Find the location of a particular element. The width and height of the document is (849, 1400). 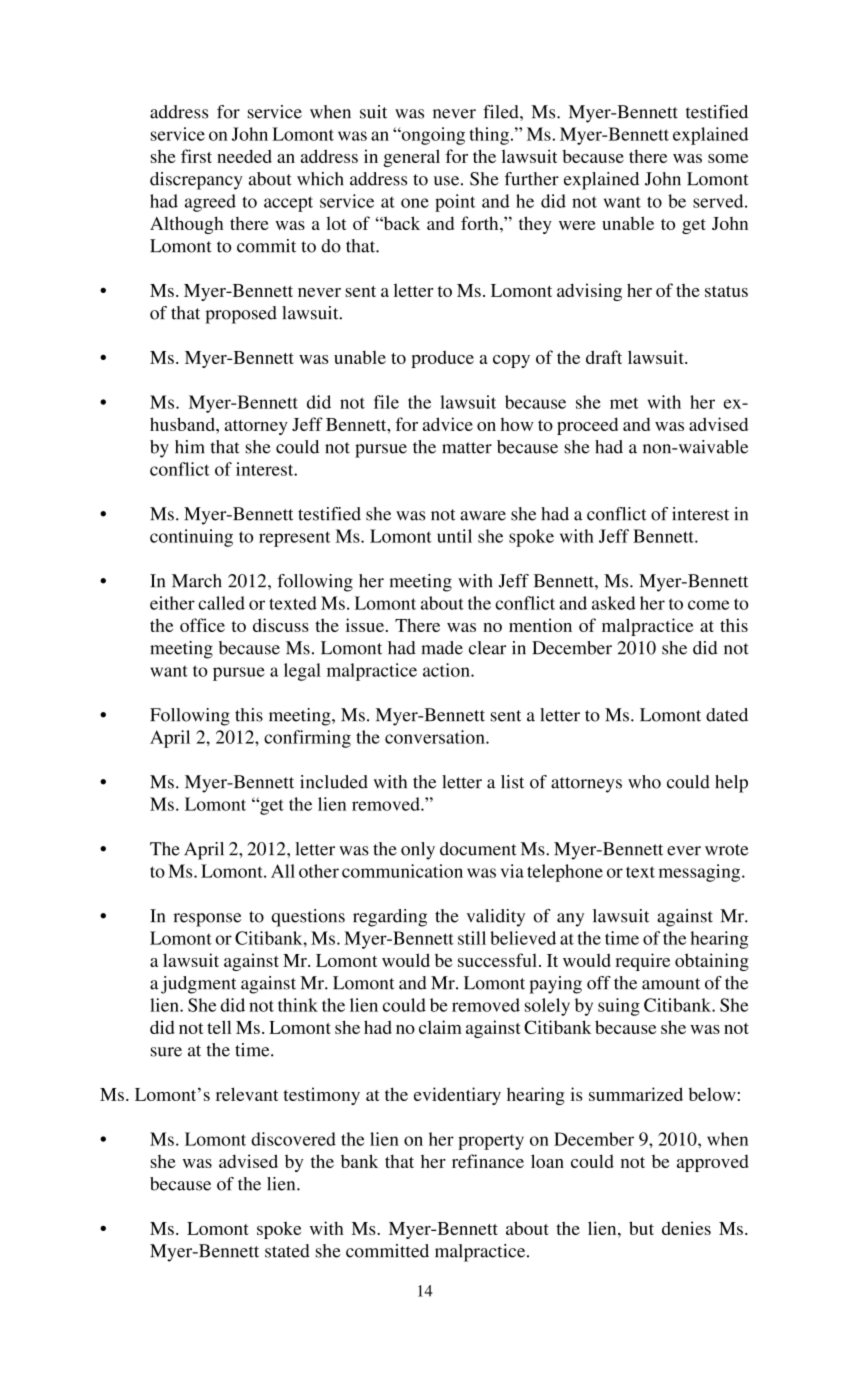

still is located at coordinates (472, 938).
